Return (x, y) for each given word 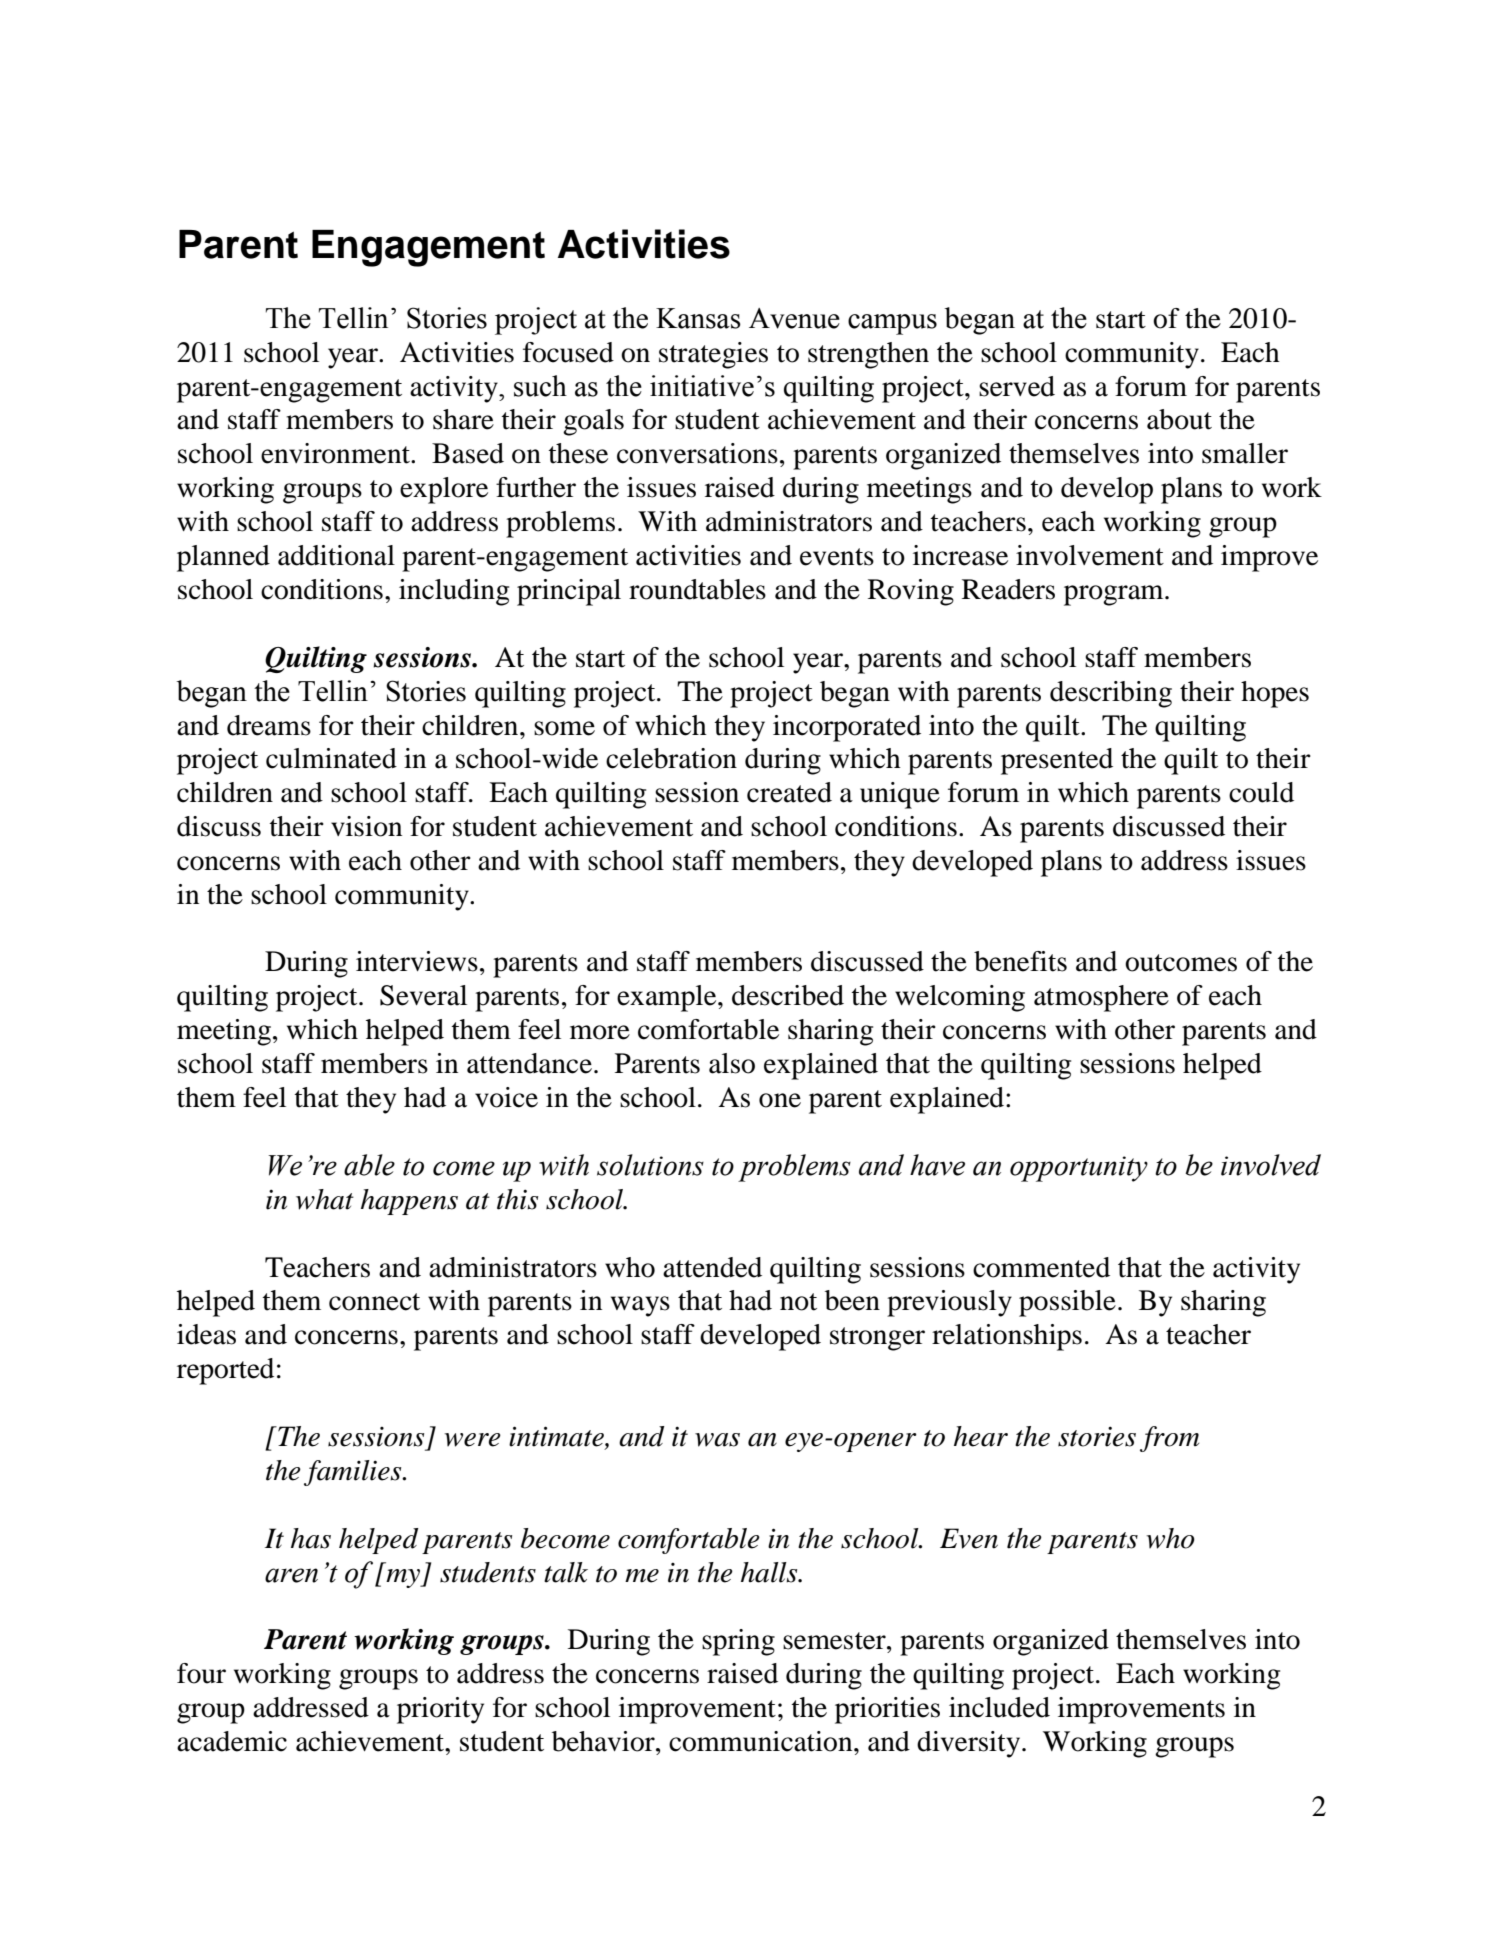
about (1179, 419)
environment (336, 453)
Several (423, 995)
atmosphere (1101, 998)
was (717, 1440)
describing (1111, 694)
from (1169, 1439)
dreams (269, 725)
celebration (671, 758)
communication (762, 1741)
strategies (713, 355)
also (732, 1063)
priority (440, 1710)
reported (225, 1371)
